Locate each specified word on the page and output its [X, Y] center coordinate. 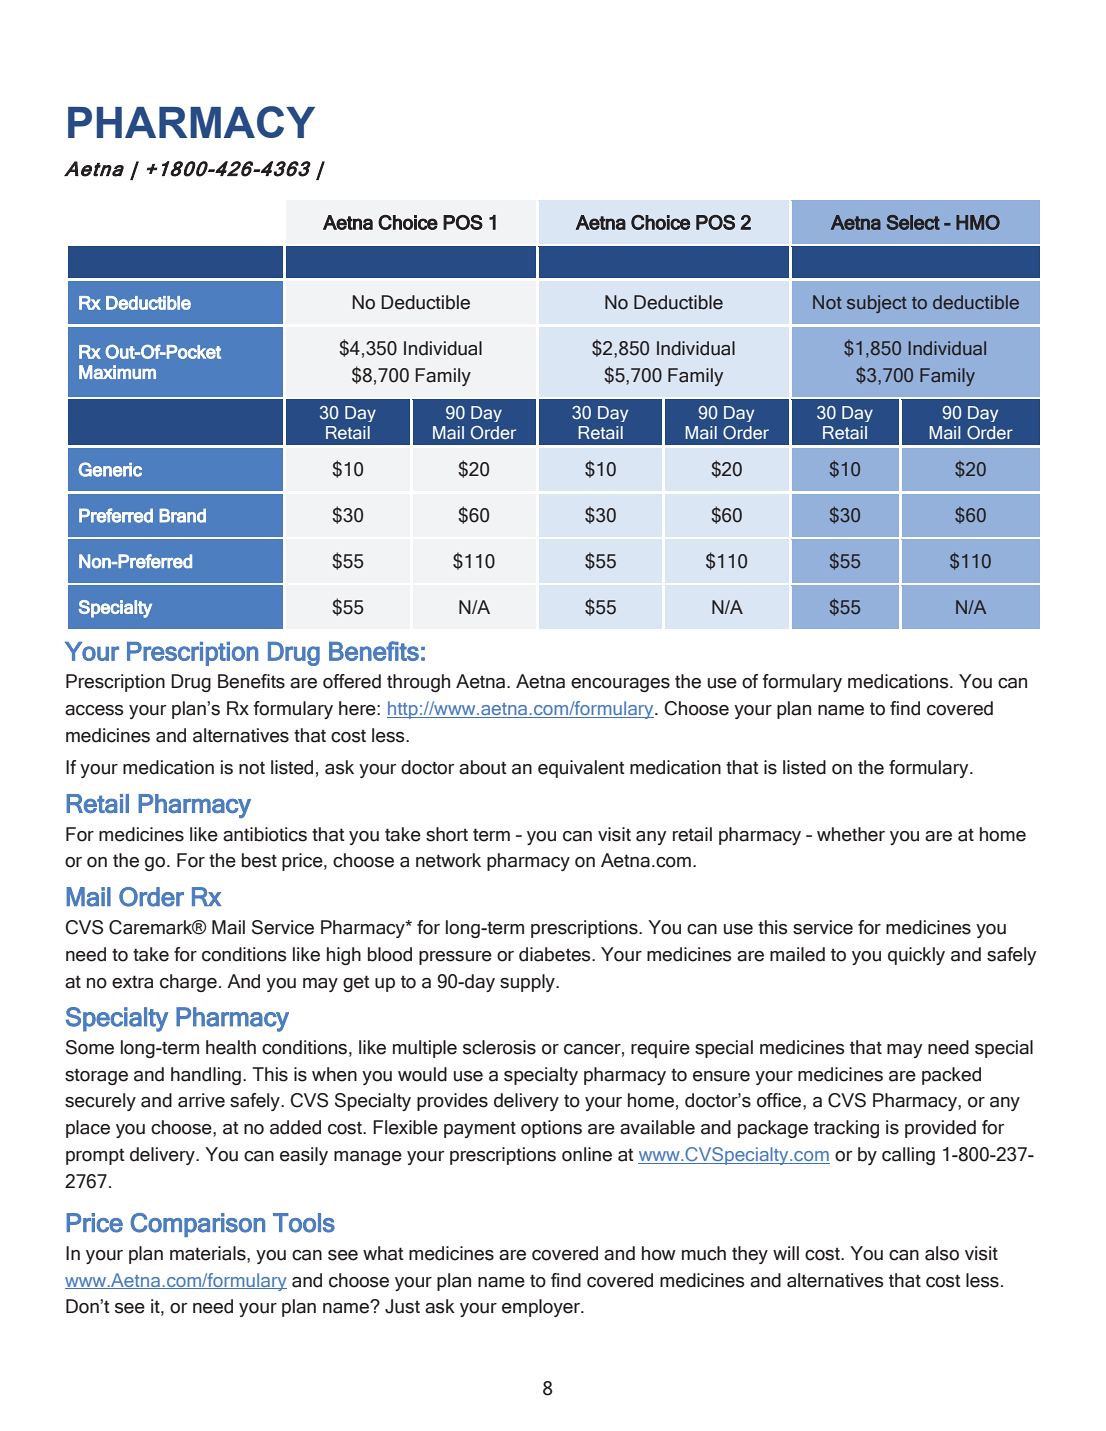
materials [209, 1253]
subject [877, 304]
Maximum [117, 372]
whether [851, 834]
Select [913, 222]
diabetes [556, 954]
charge [188, 983]
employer [542, 1308]
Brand [182, 515]
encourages [620, 685]
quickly [916, 956]
